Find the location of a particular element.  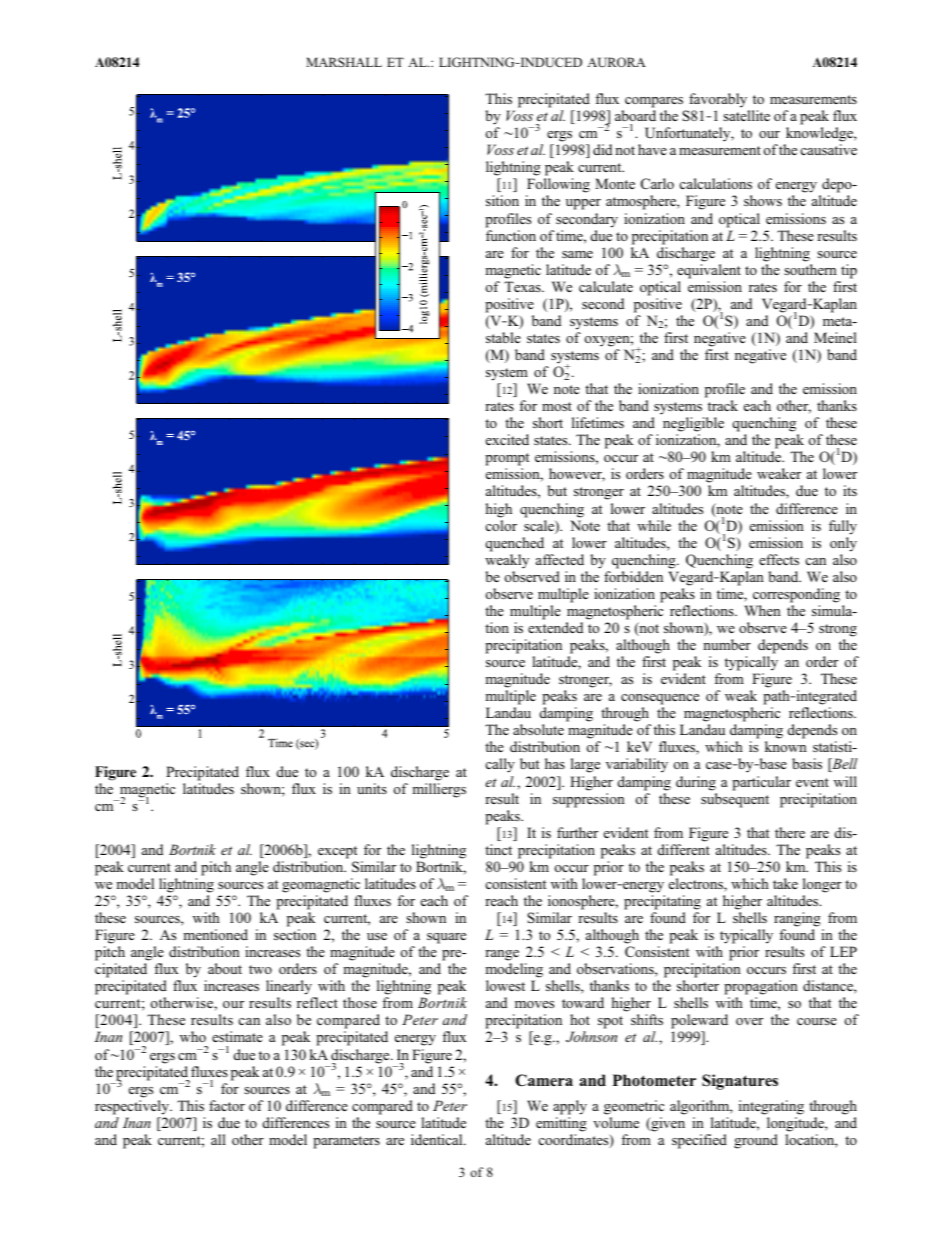

units is located at coordinates (372, 788).
